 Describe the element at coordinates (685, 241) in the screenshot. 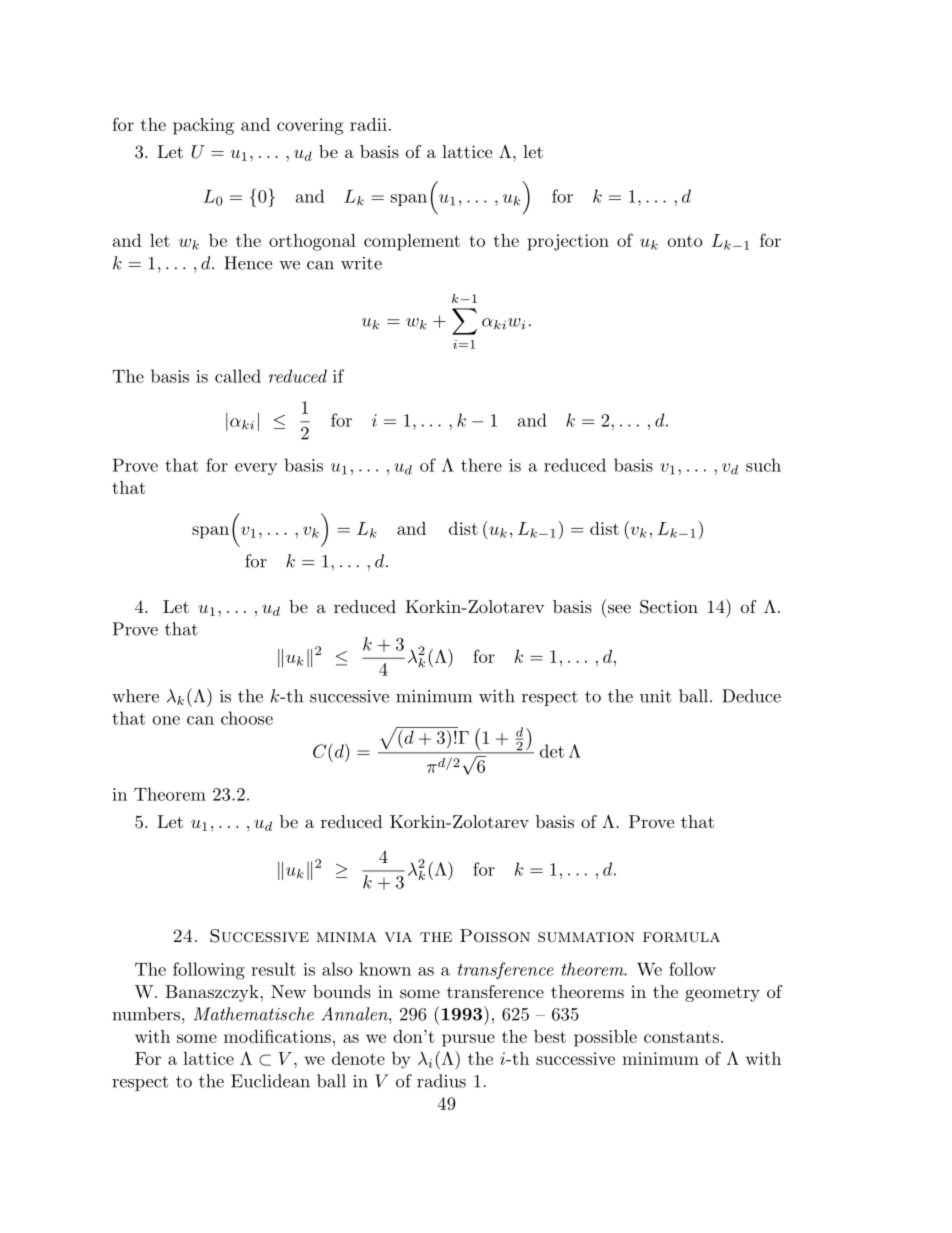

I see `onto` at that location.
